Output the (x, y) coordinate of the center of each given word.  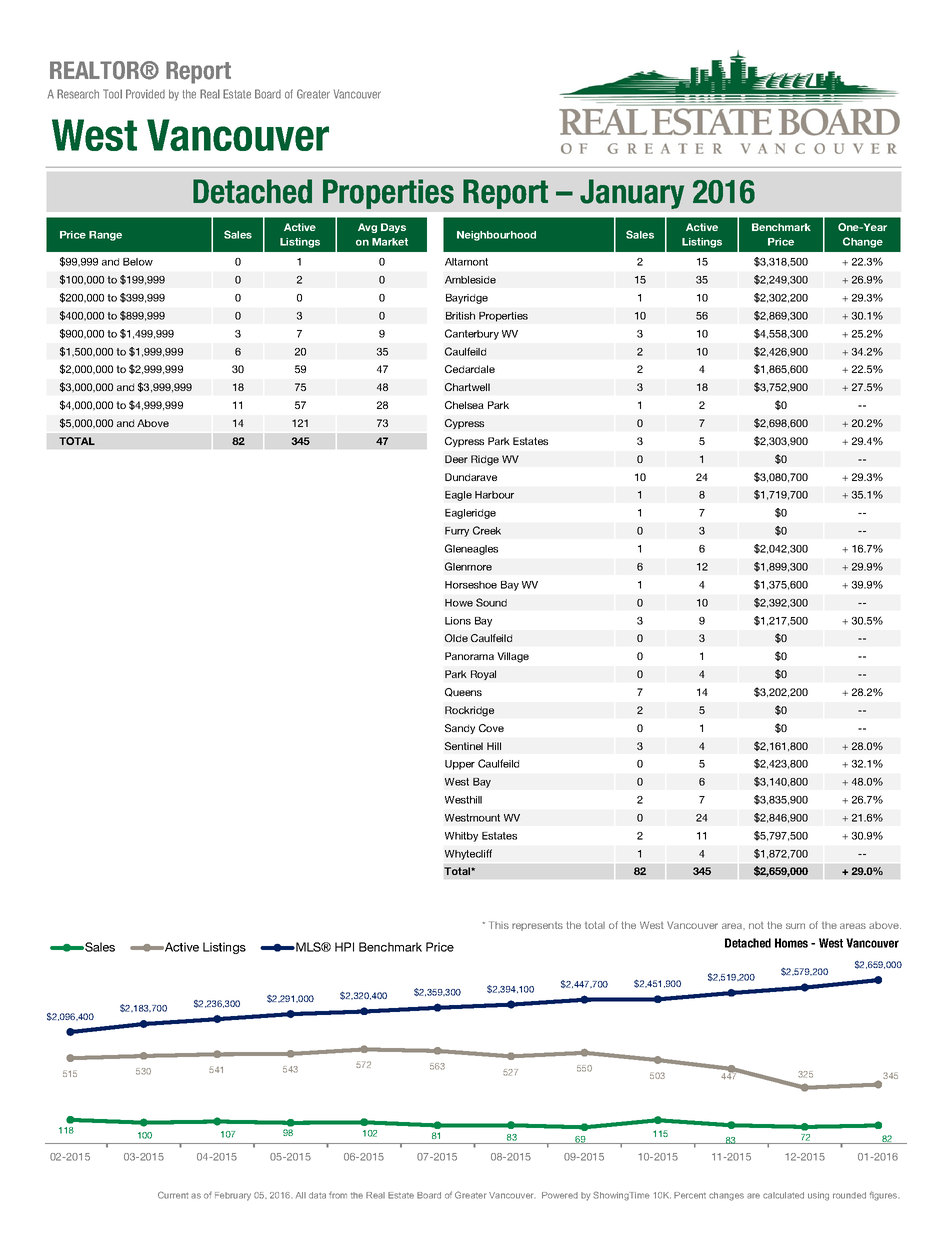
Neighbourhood (496, 236)
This (499, 925)
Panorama (469, 656)
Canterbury (472, 334)
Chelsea (464, 405)
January (632, 194)
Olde (456, 638)
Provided (145, 94)
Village (513, 657)
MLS (309, 947)
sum (795, 926)
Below (138, 262)
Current (173, 1195)
